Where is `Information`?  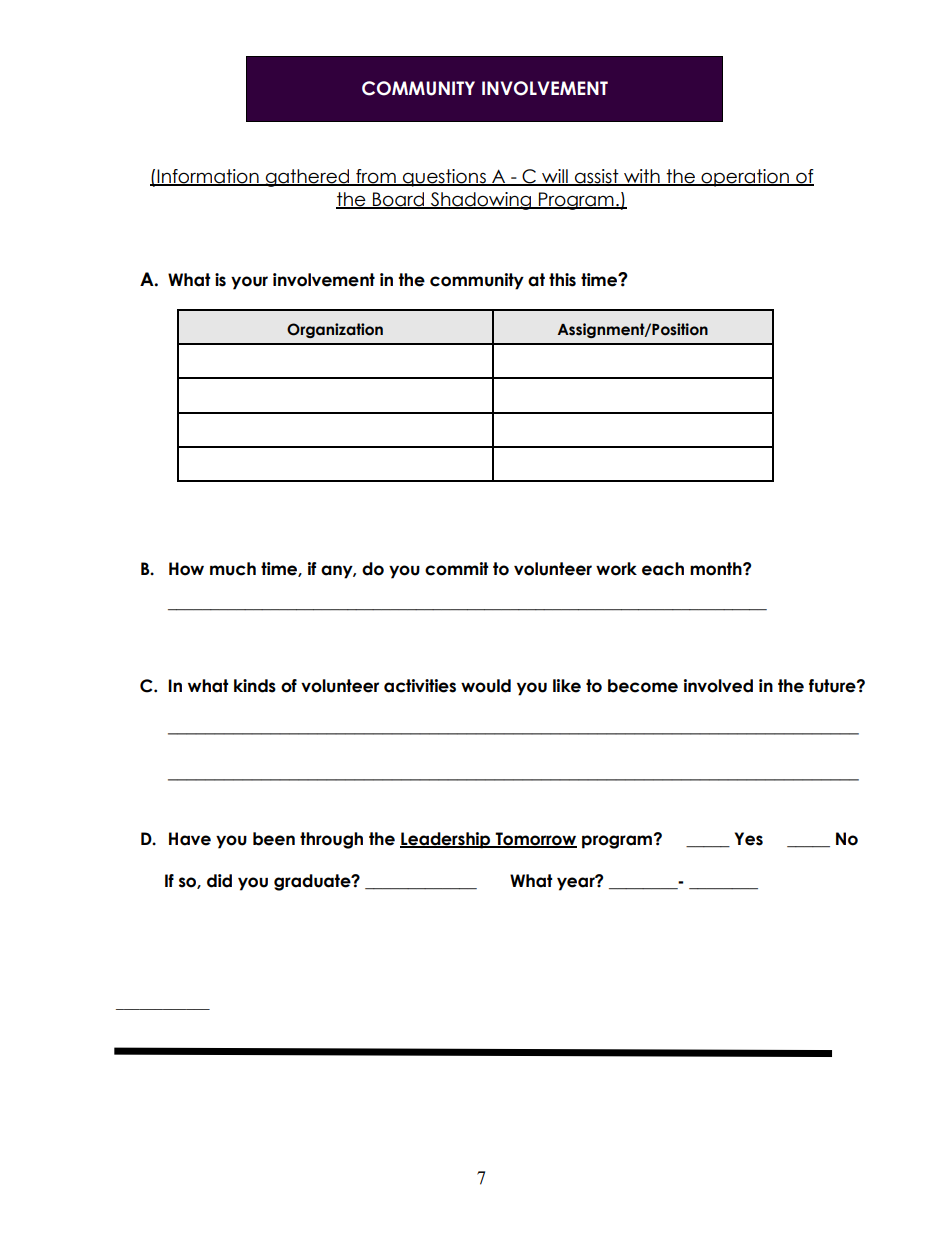
Information is located at coordinates (208, 177).
